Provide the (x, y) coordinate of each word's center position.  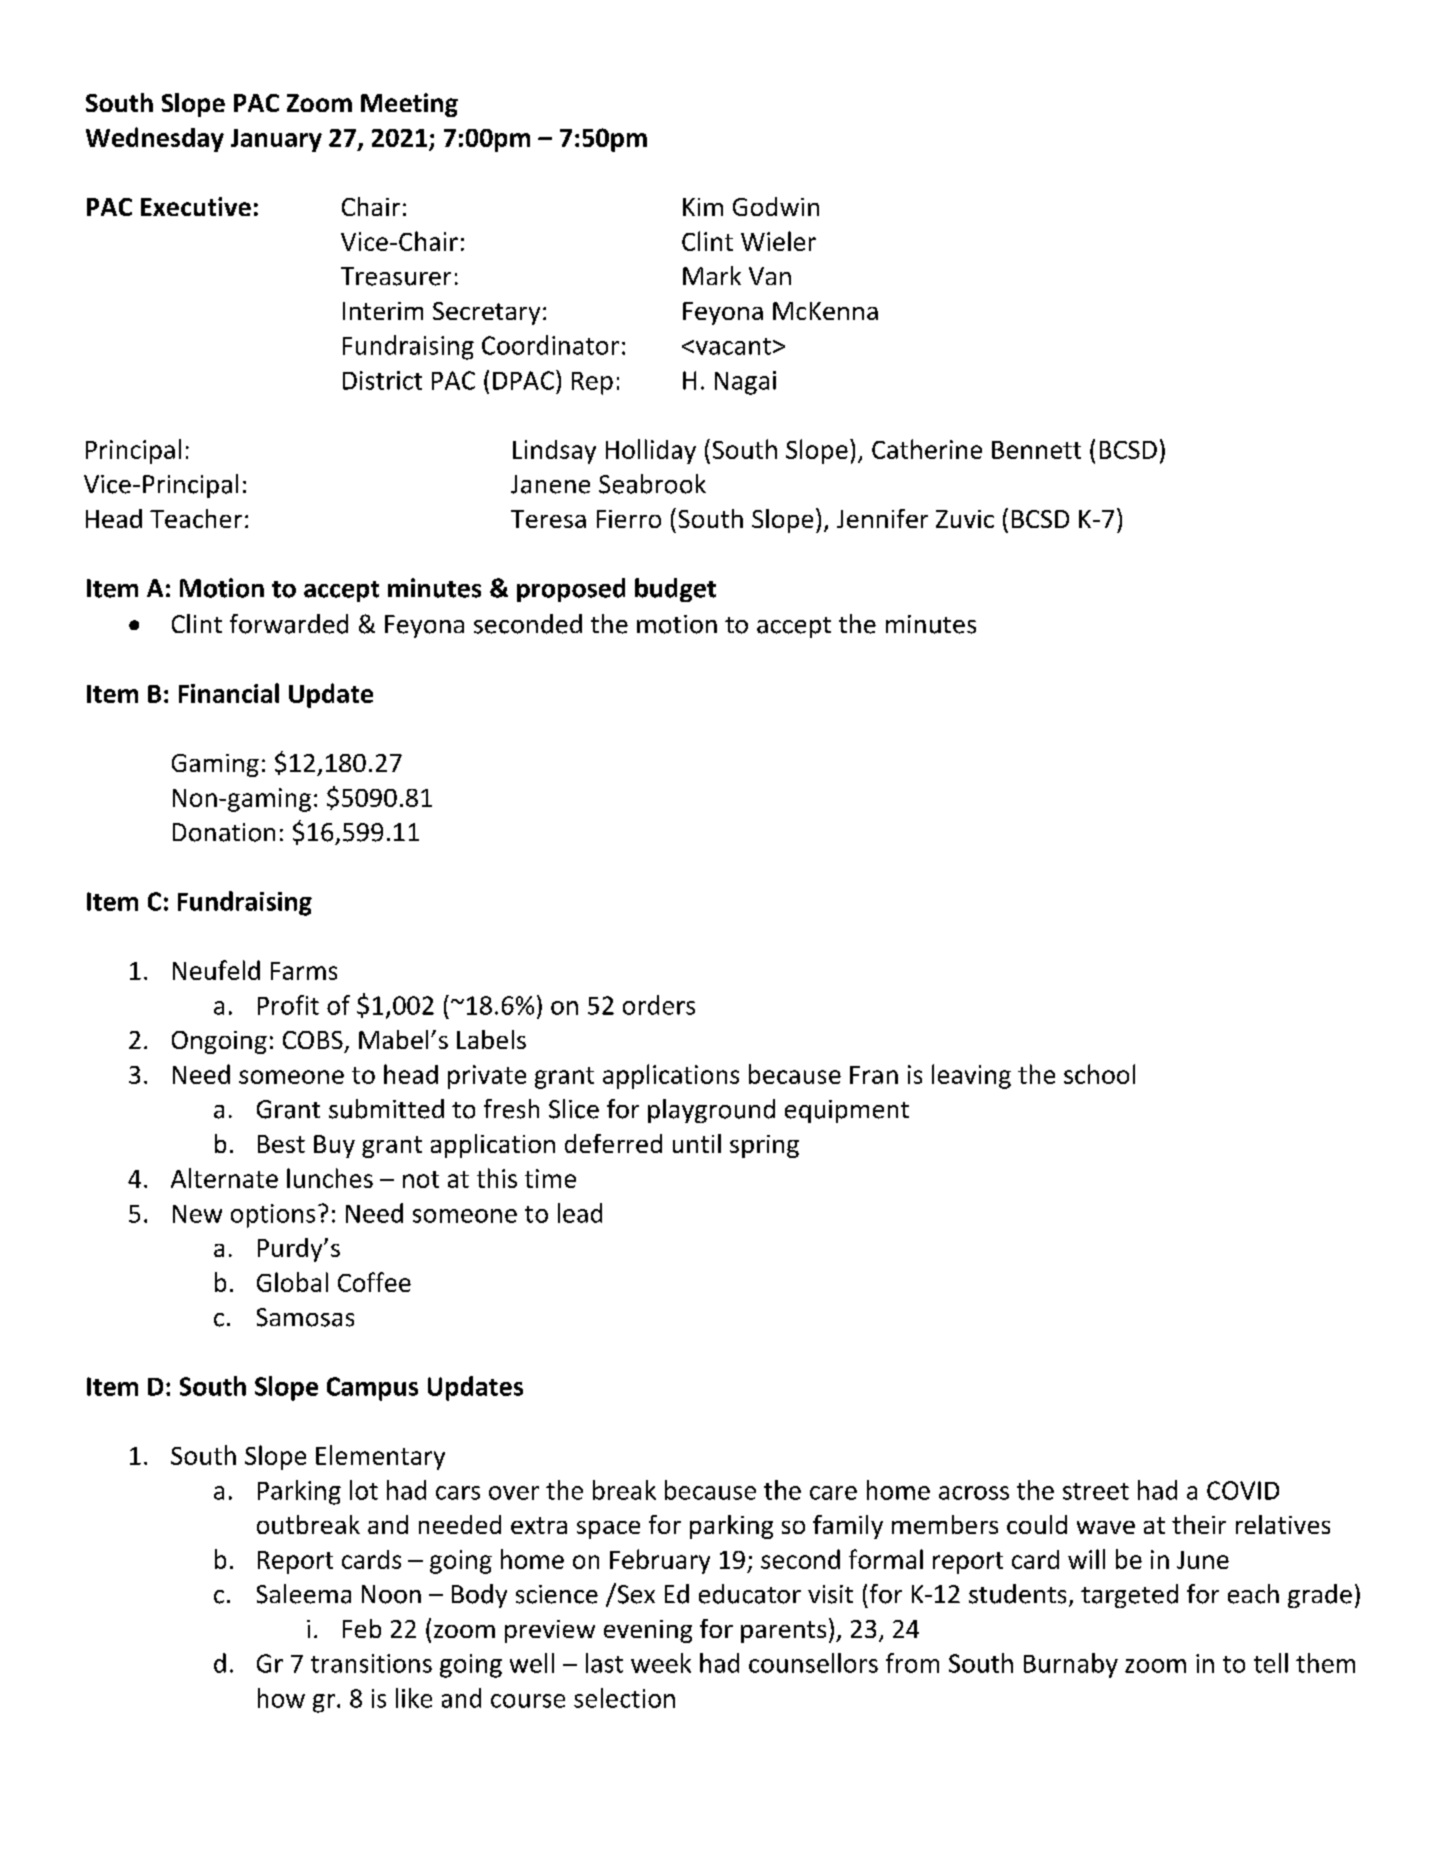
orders (659, 1005)
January (276, 140)
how (281, 1698)
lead (580, 1213)
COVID (1243, 1490)
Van (770, 276)
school (1099, 1074)
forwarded (289, 624)
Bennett (1036, 450)
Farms (304, 971)
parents (783, 1632)
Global (292, 1282)
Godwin (776, 206)
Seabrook (652, 484)
